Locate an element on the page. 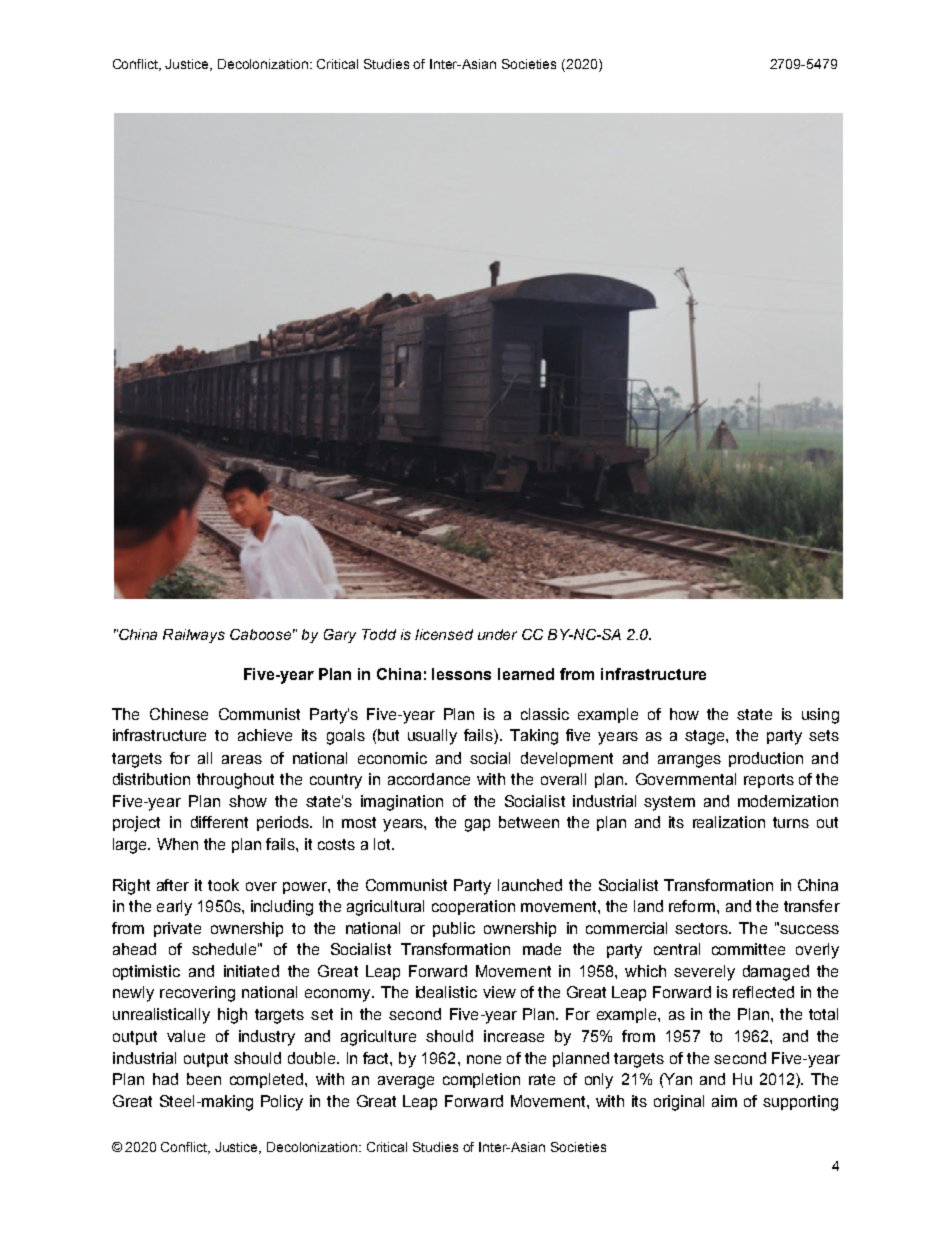 The height and width of the page is (1233, 952). public is located at coordinates (454, 929).
